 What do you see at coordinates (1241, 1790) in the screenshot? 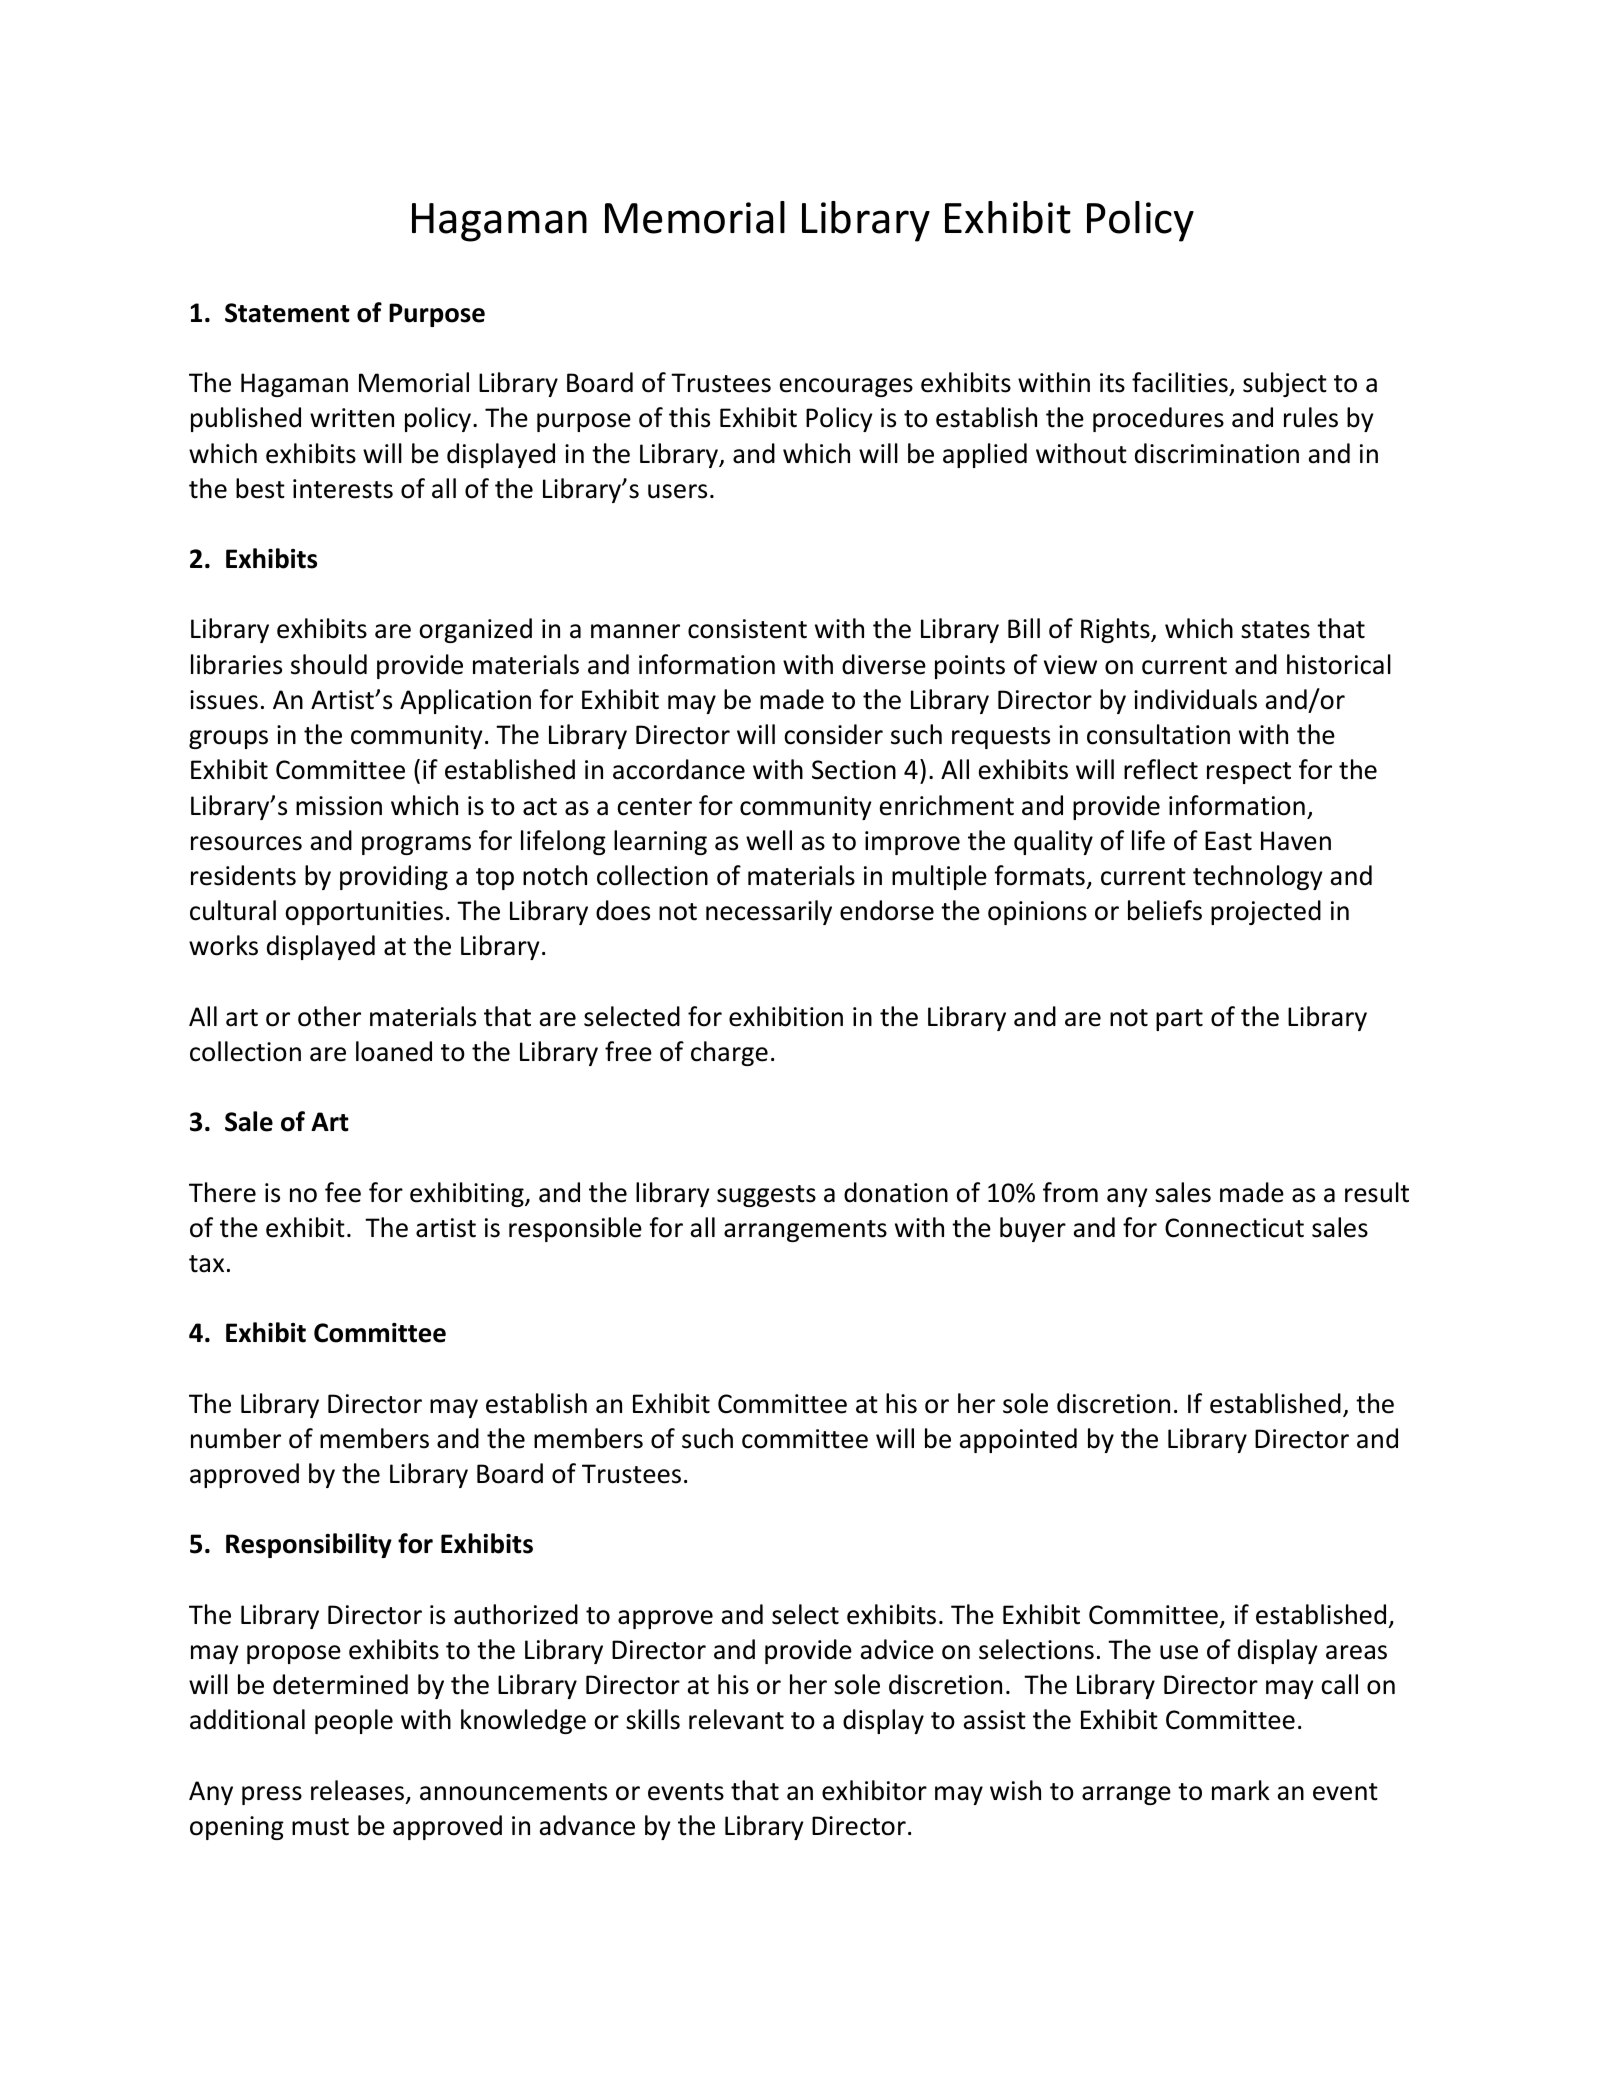
I see `mark` at bounding box center [1241, 1790].
